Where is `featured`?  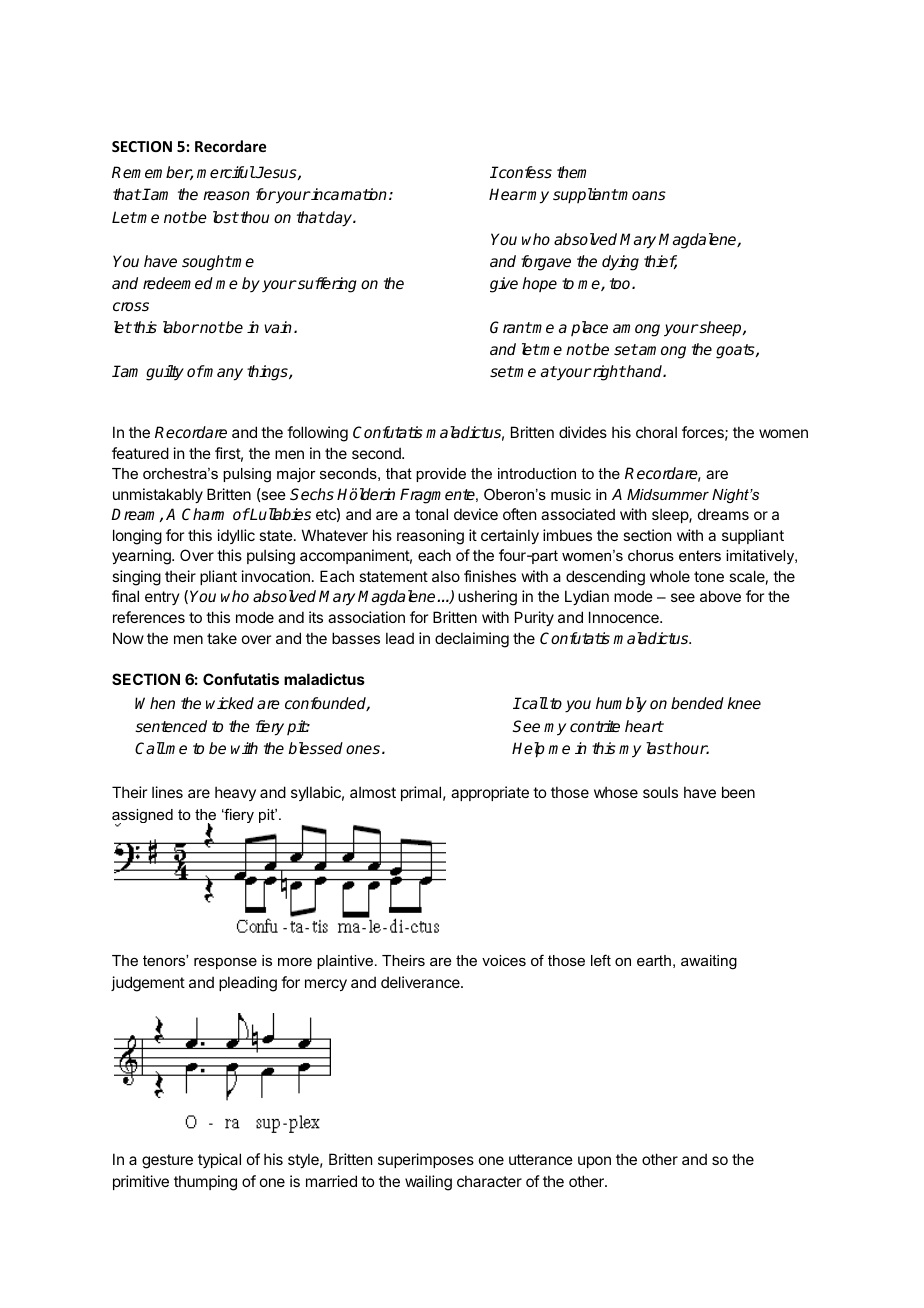
featured is located at coordinates (140, 453).
